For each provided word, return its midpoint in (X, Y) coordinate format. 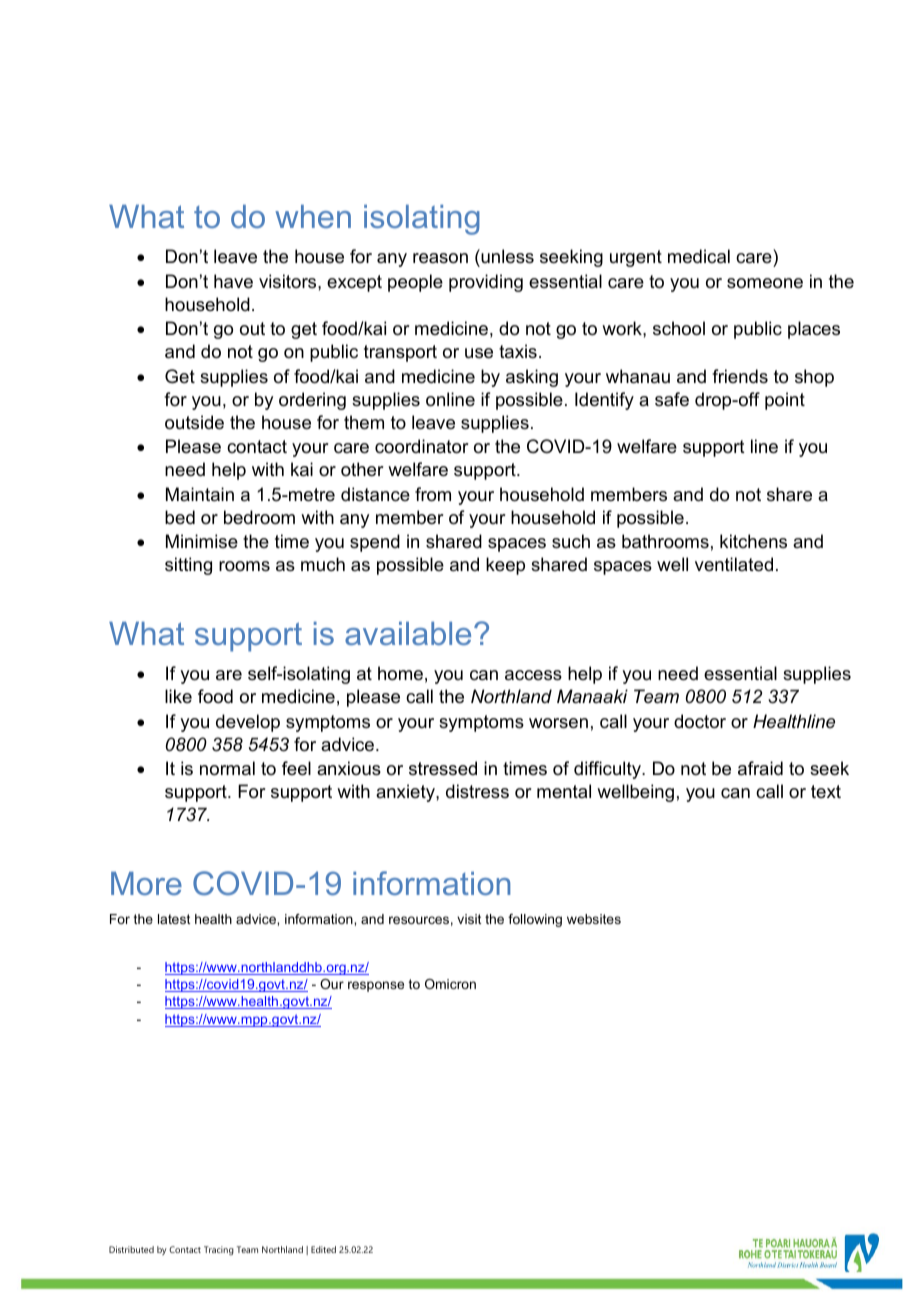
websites (594, 919)
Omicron (450, 984)
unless (506, 256)
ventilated (734, 564)
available (408, 633)
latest (174, 919)
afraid (760, 768)
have (233, 281)
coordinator (422, 446)
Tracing (219, 1250)
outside (194, 422)
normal (227, 768)
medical (699, 256)
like (178, 696)
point (785, 401)
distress (477, 791)
